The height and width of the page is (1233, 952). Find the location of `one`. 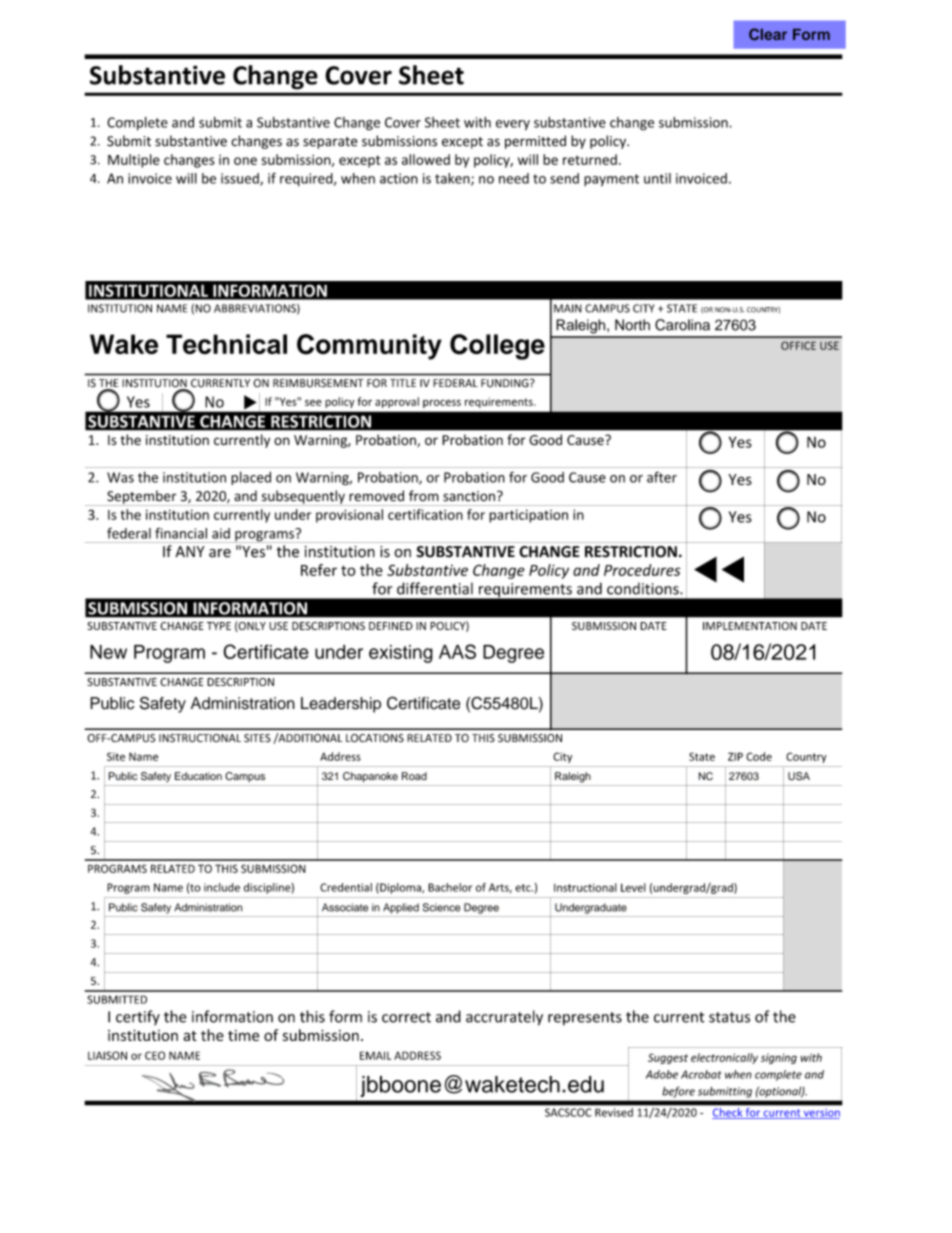

one is located at coordinates (245, 161).
